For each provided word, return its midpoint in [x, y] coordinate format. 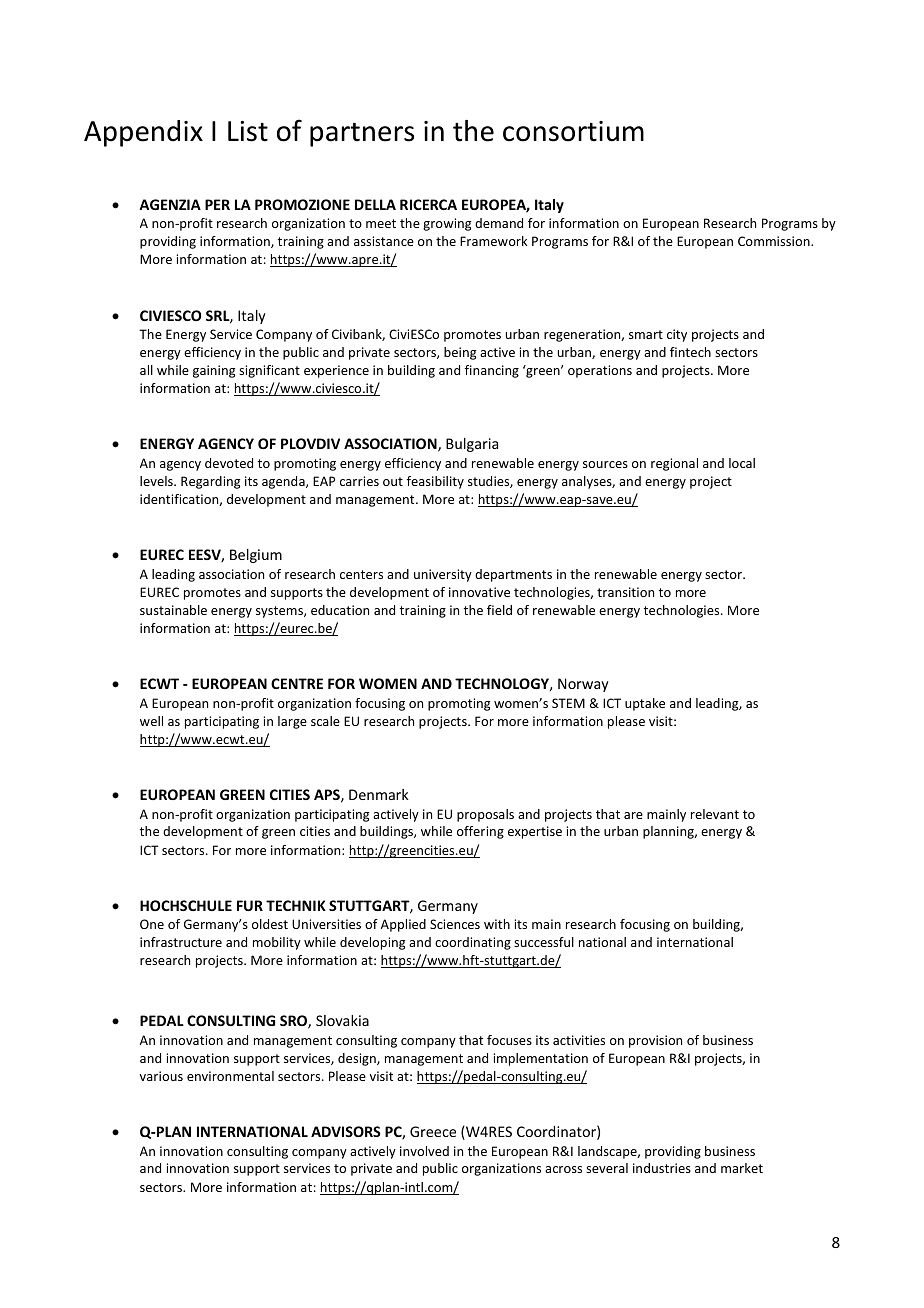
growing [447, 224]
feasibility [435, 482]
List [248, 131]
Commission [775, 241]
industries [662, 1168]
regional [674, 464]
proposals [485, 815]
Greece [433, 1131]
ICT [149, 850]
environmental [230, 1076]
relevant [715, 814]
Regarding [210, 482]
